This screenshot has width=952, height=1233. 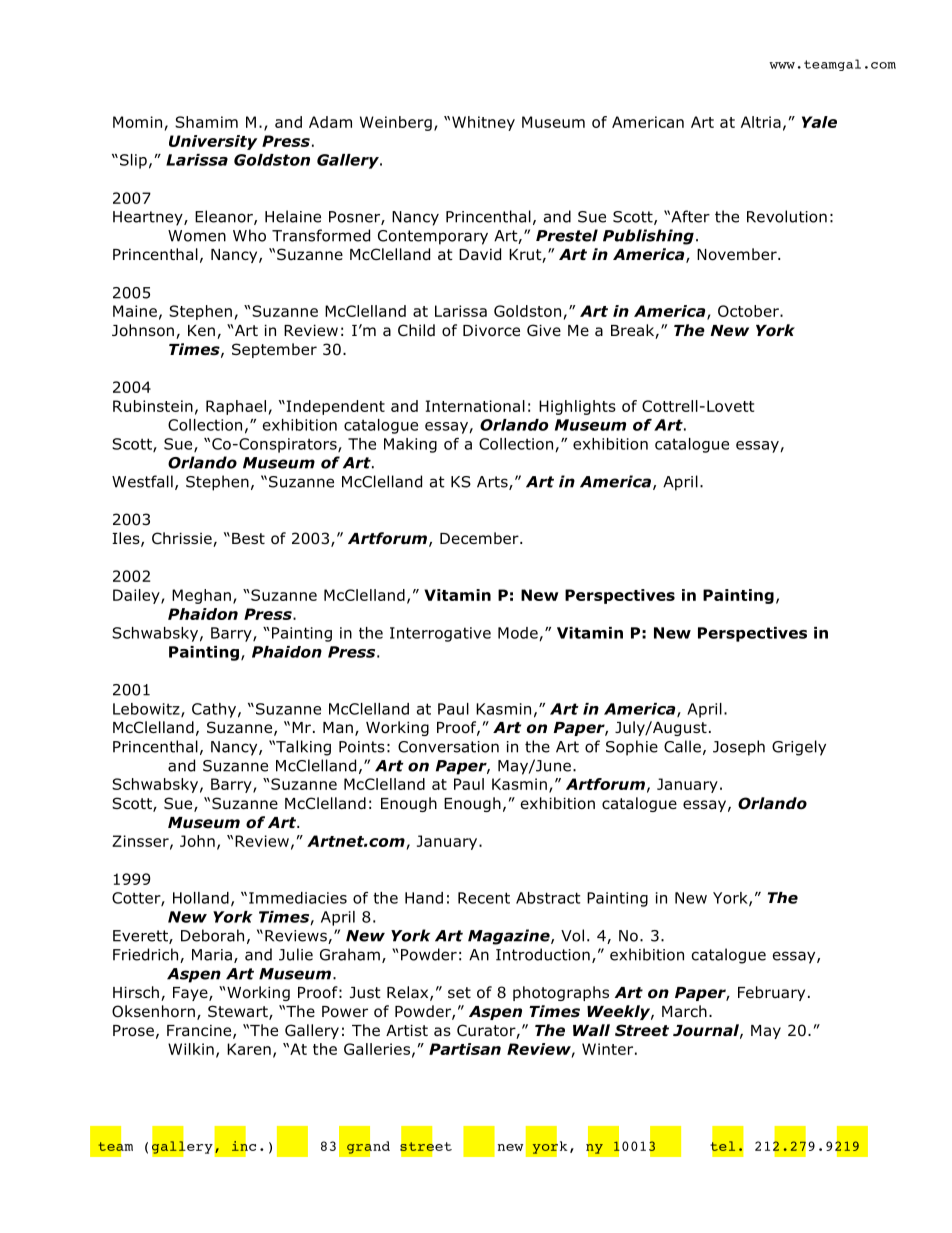 What do you see at coordinates (819, 122) in the screenshot?
I see `Yale` at bounding box center [819, 122].
